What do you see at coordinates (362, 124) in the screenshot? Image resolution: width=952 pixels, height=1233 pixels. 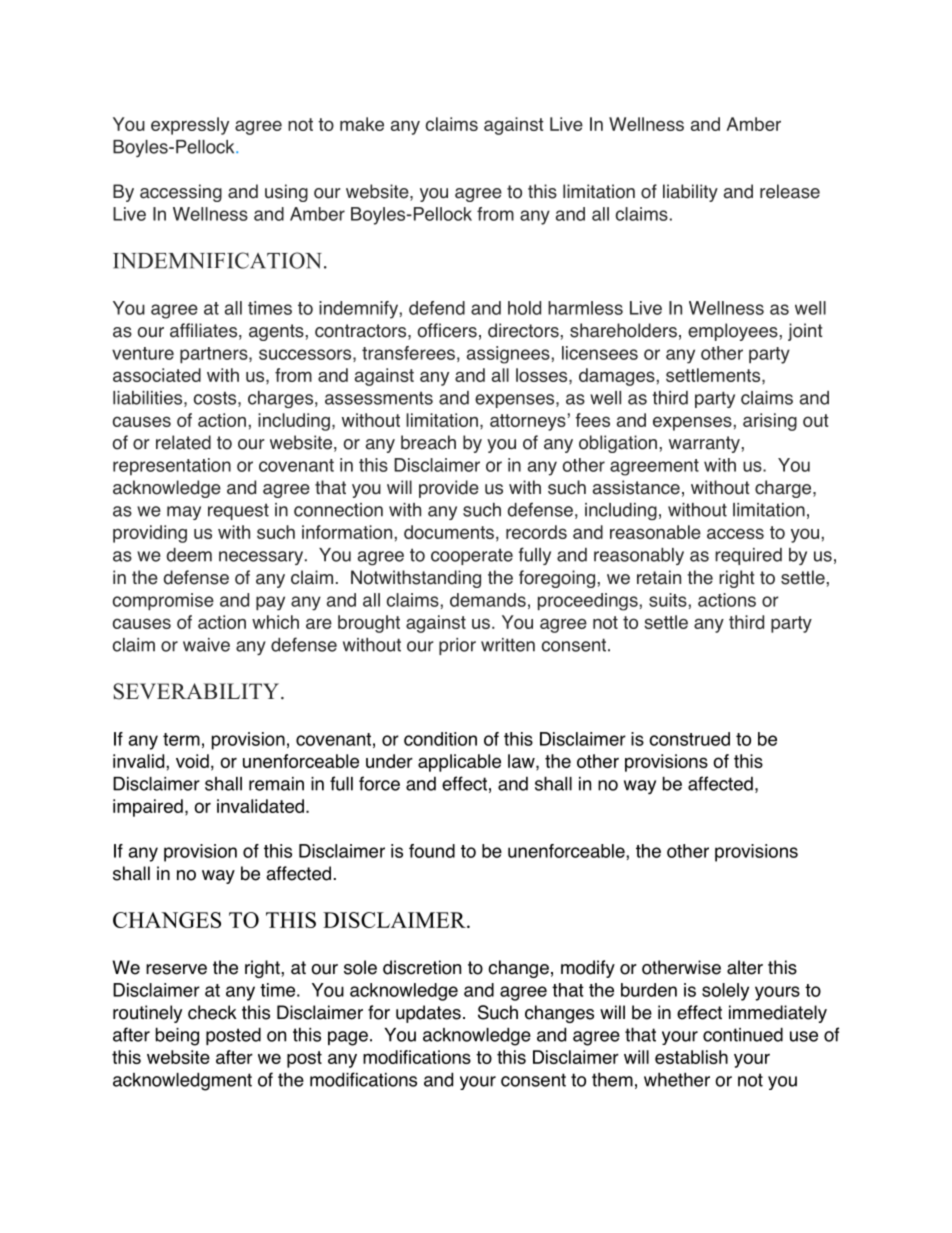 I see `make` at bounding box center [362, 124].
